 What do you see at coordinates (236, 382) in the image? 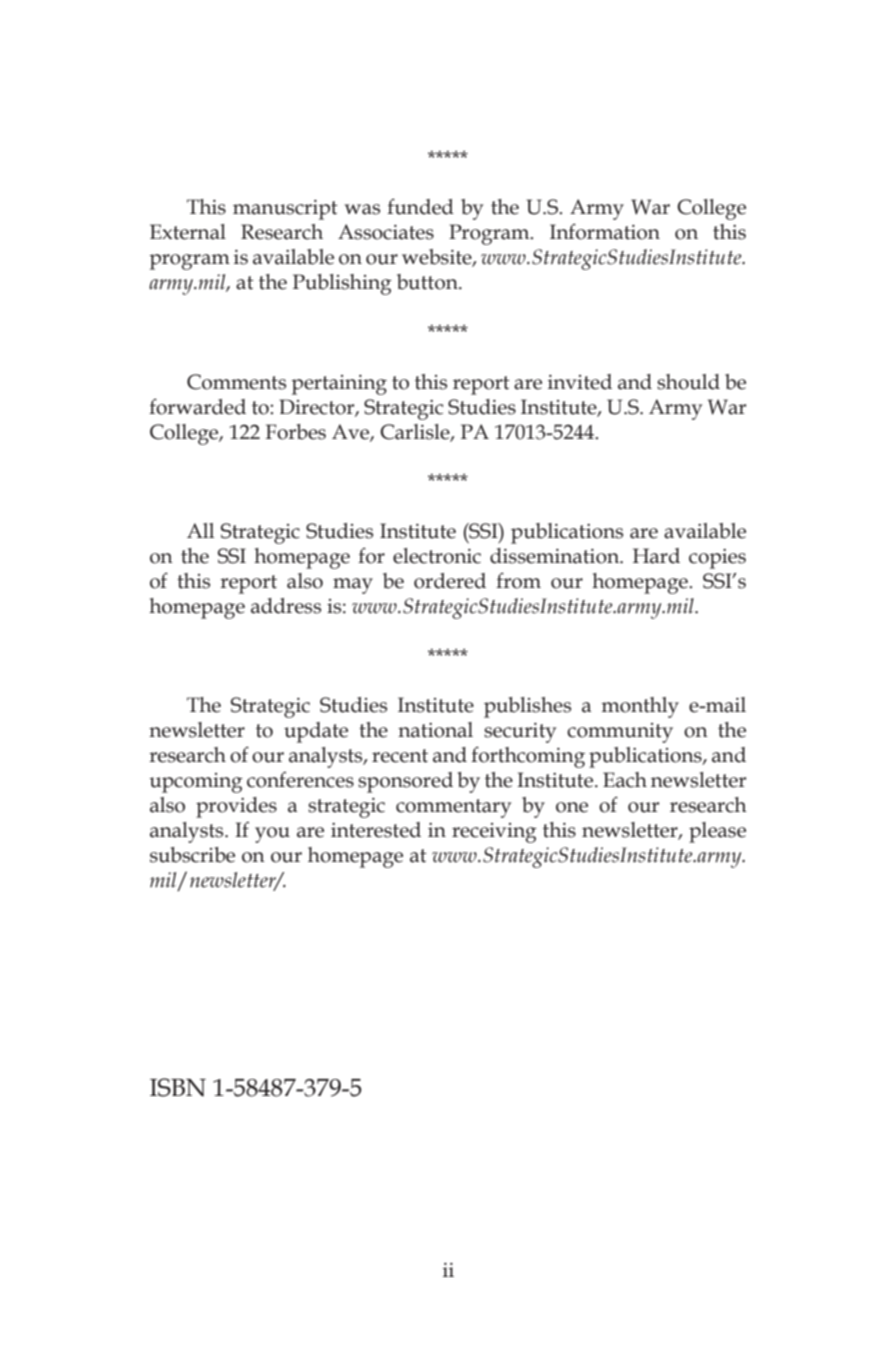
I see `Comments` at bounding box center [236, 382].
